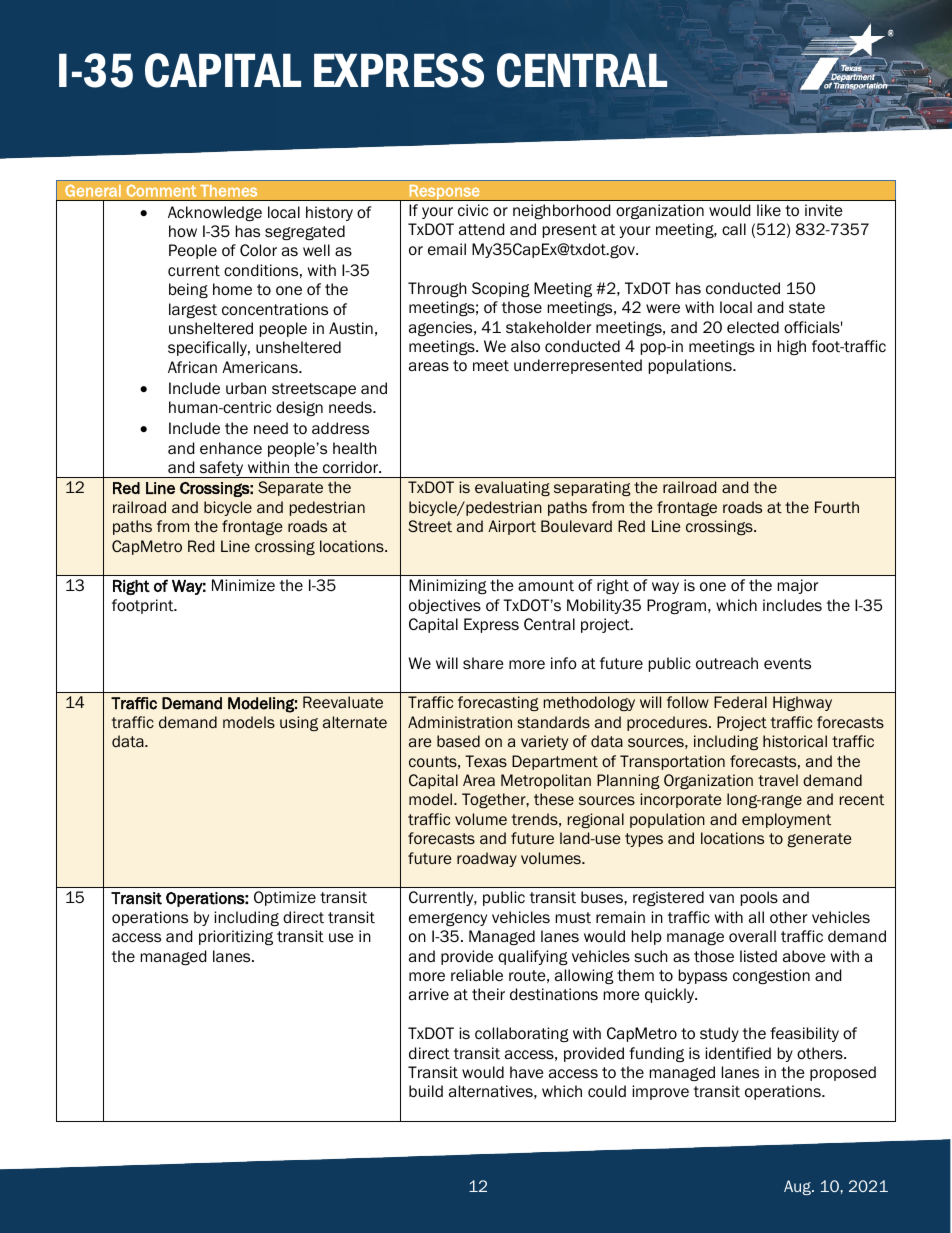 The height and width of the screenshot is (1233, 952). What do you see at coordinates (481, 229) in the screenshot?
I see `attend` at bounding box center [481, 229].
